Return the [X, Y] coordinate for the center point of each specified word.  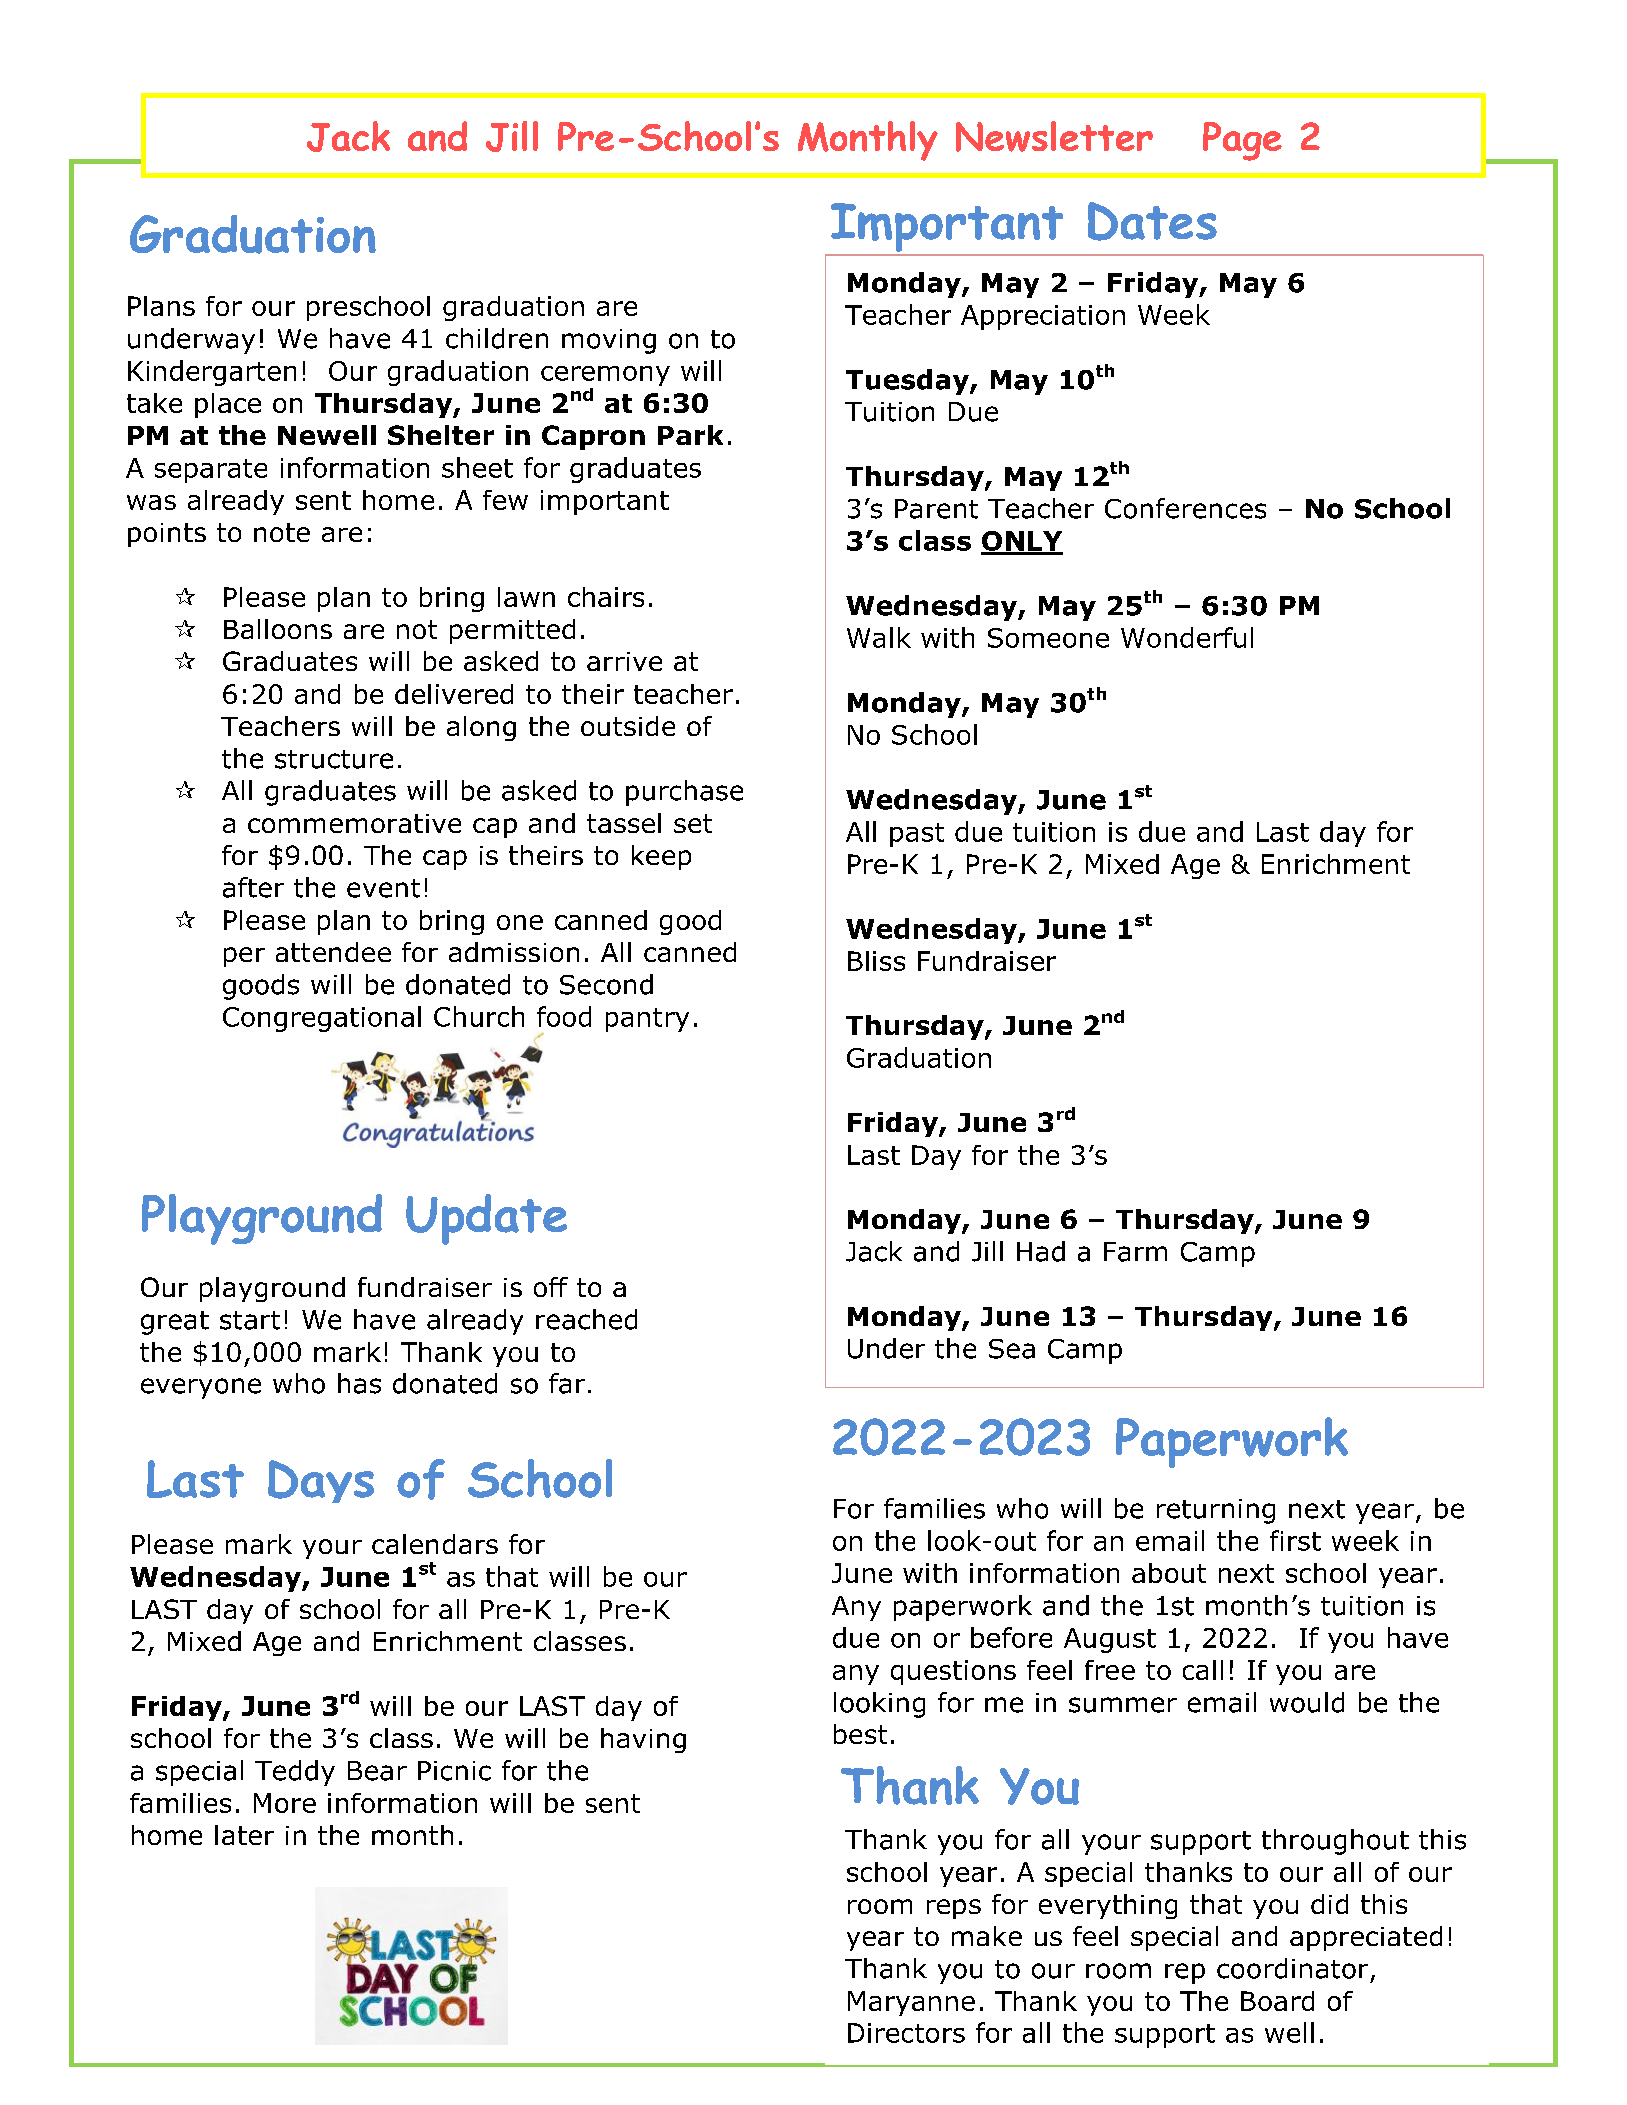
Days [321, 1481]
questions [953, 1672]
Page [1242, 141]
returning [1216, 1511]
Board [1277, 2001]
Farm [1135, 1252]
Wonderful [1187, 637]
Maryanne [911, 2003]
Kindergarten [212, 373]
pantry [647, 1020]
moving [609, 341]
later [244, 1835]
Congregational [322, 1019]
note [282, 532]
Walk [879, 637]
